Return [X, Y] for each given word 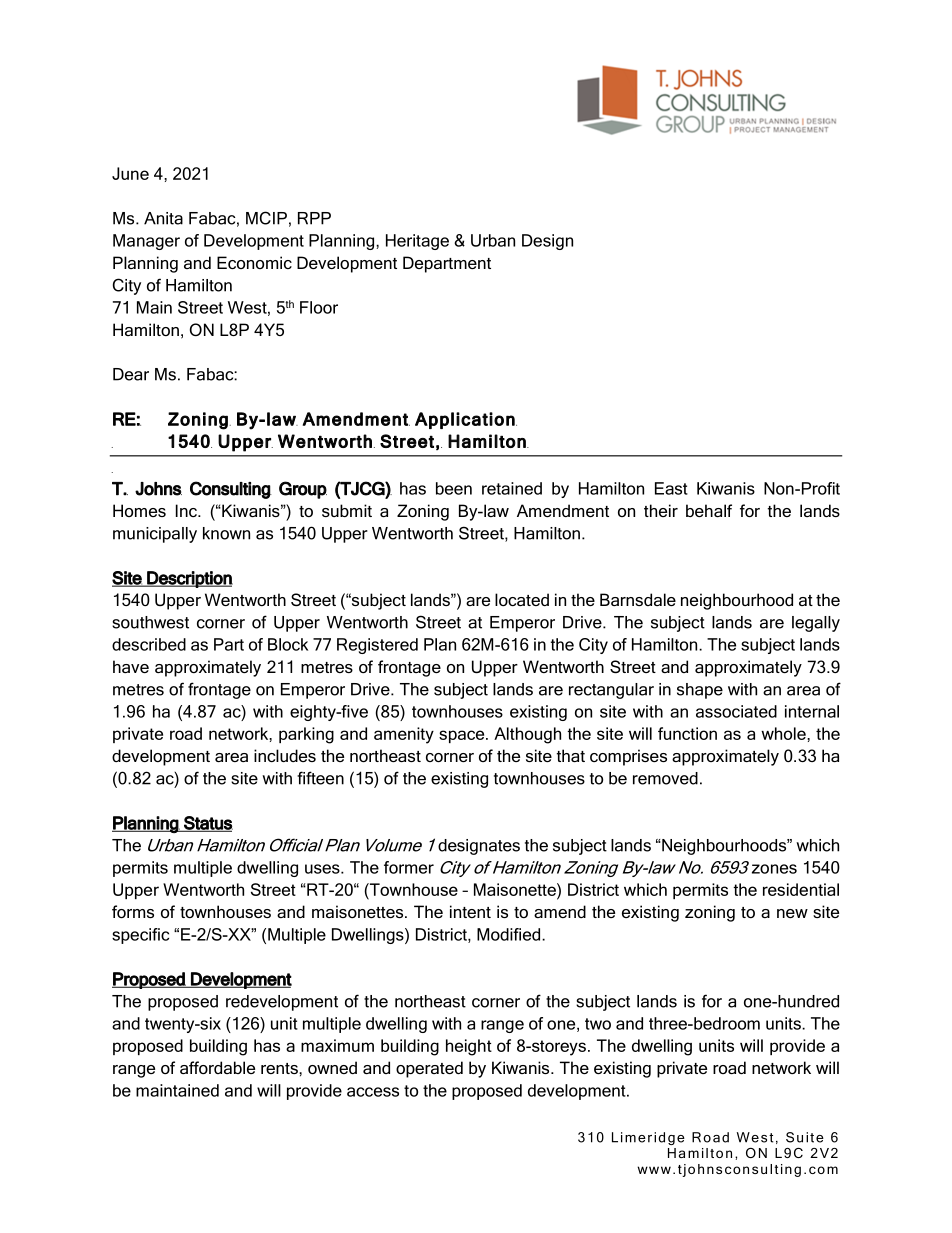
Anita [163, 218]
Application [466, 420]
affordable [217, 1067]
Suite [805, 1137]
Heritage [417, 242]
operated [429, 1069]
